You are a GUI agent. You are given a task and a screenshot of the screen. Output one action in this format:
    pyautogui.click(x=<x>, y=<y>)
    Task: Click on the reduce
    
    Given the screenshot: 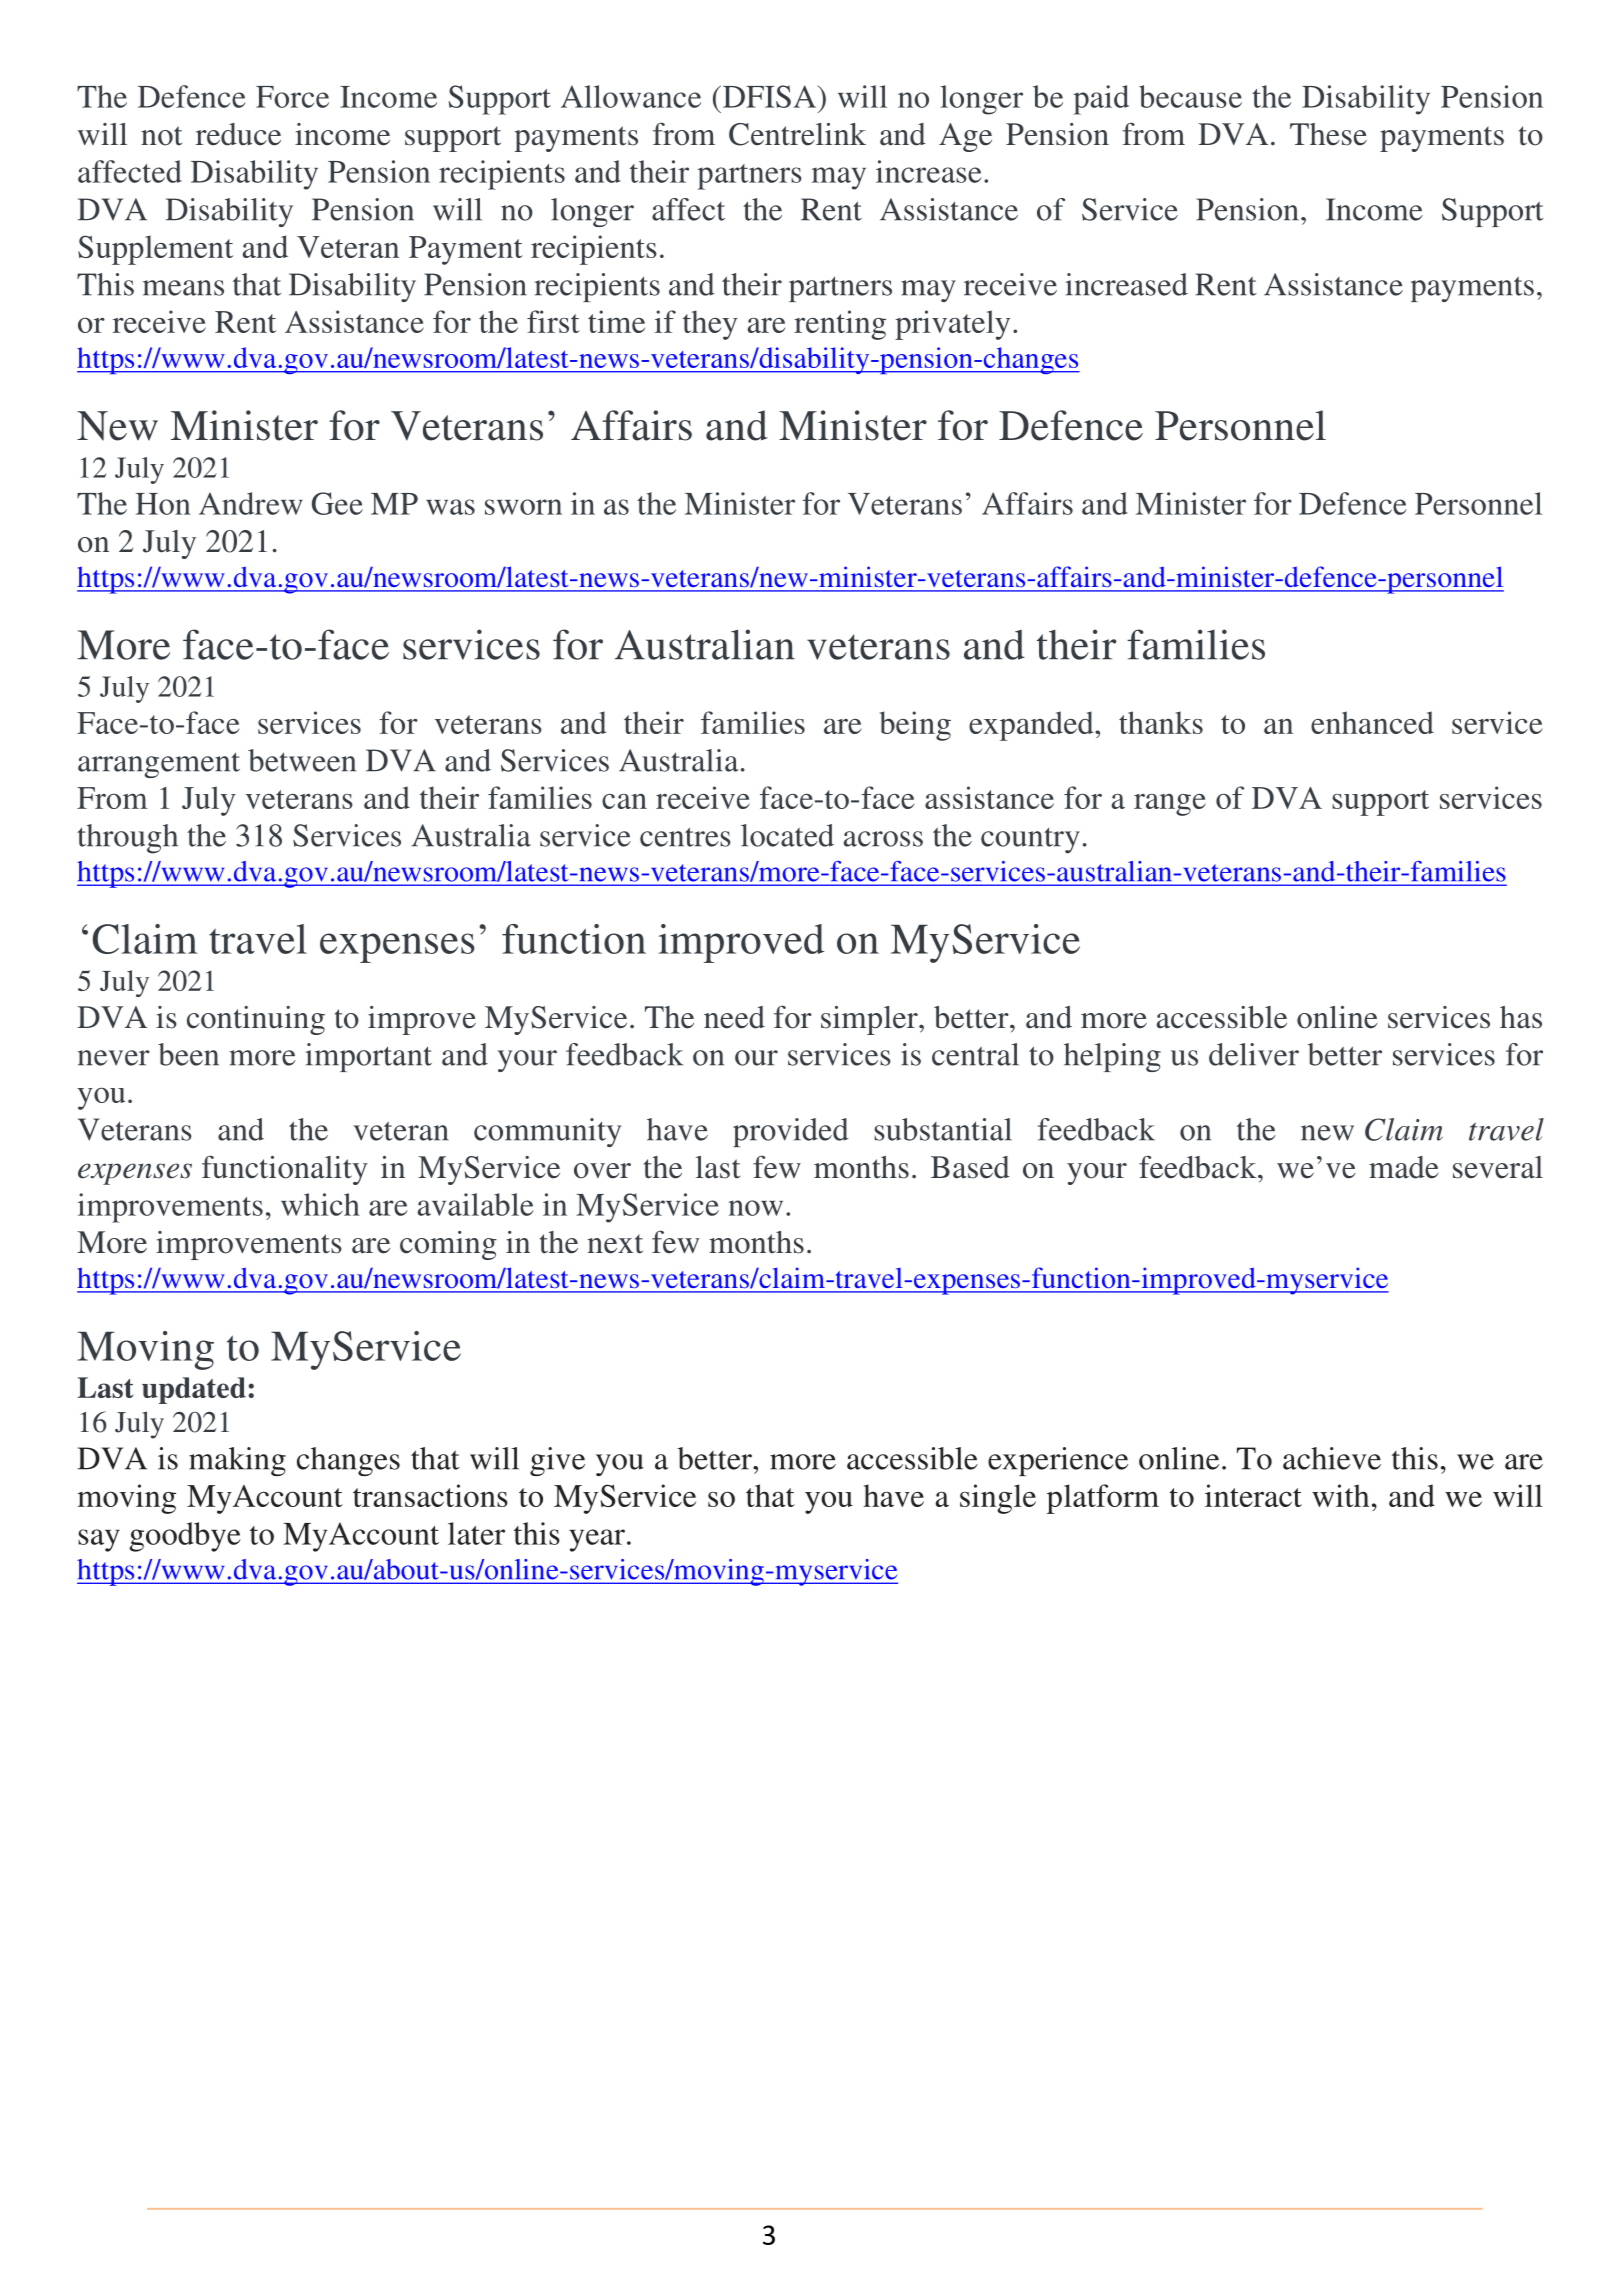 What is the action you would take?
    pyautogui.click(x=238, y=134)
